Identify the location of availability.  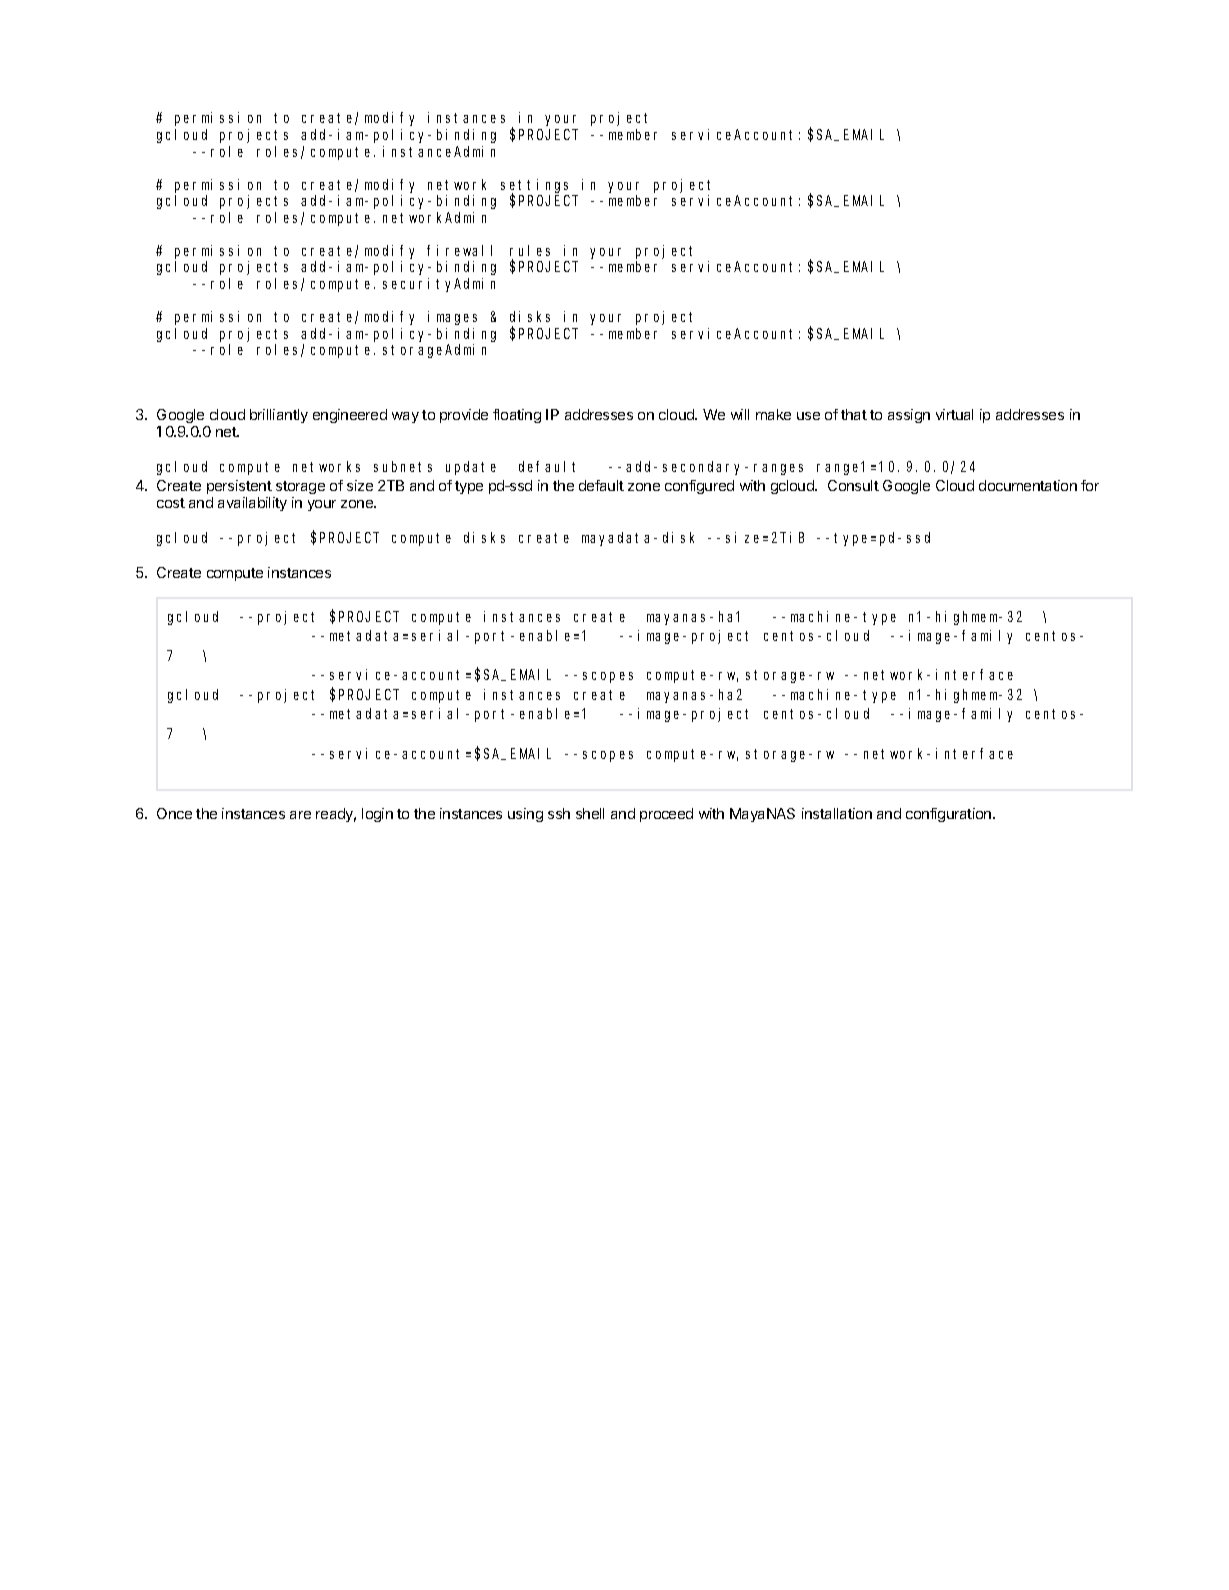
(252, 504).
